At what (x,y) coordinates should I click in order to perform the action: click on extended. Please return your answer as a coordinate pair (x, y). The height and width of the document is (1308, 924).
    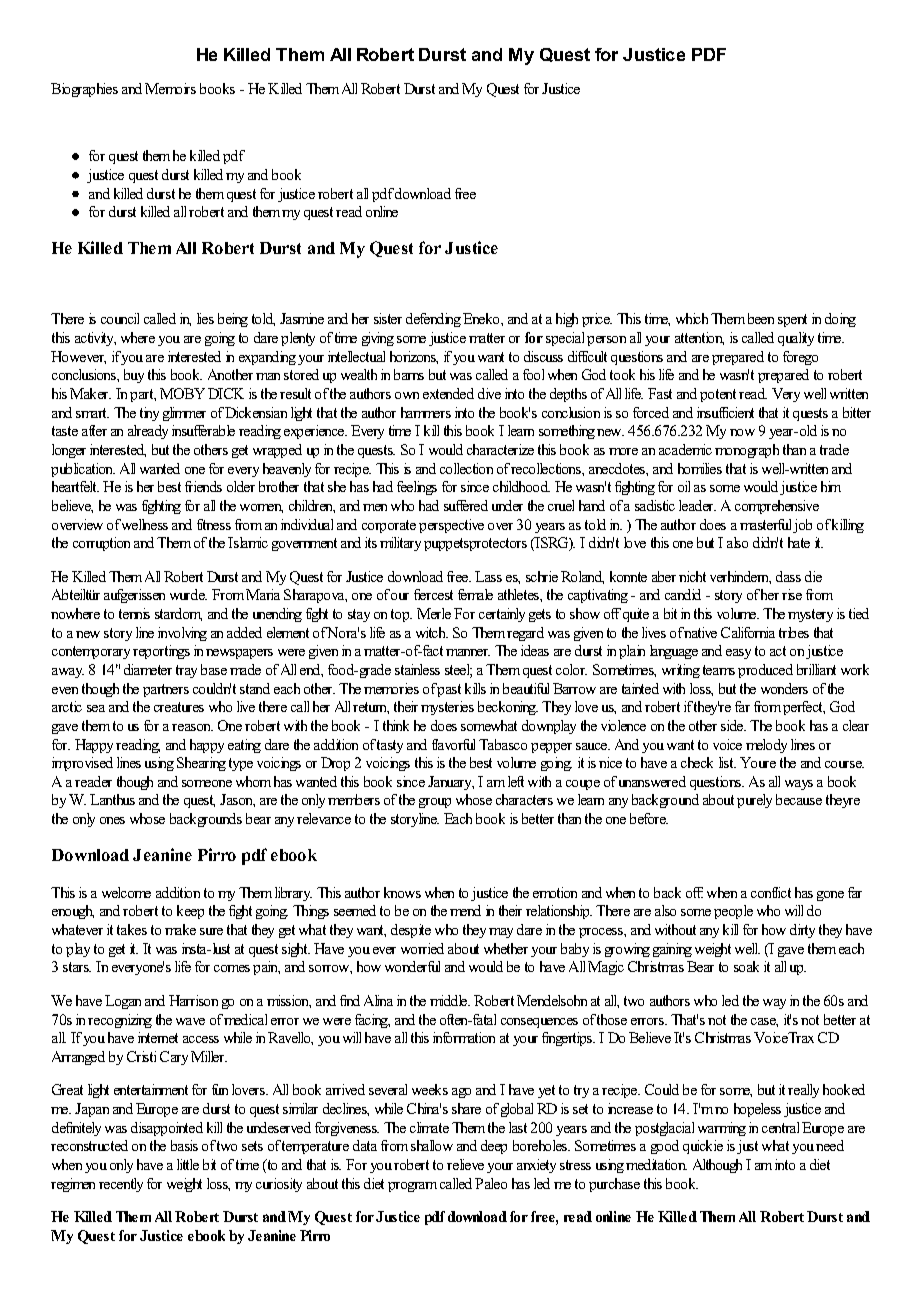
    Looking at the image, I should click on (448, 393).
